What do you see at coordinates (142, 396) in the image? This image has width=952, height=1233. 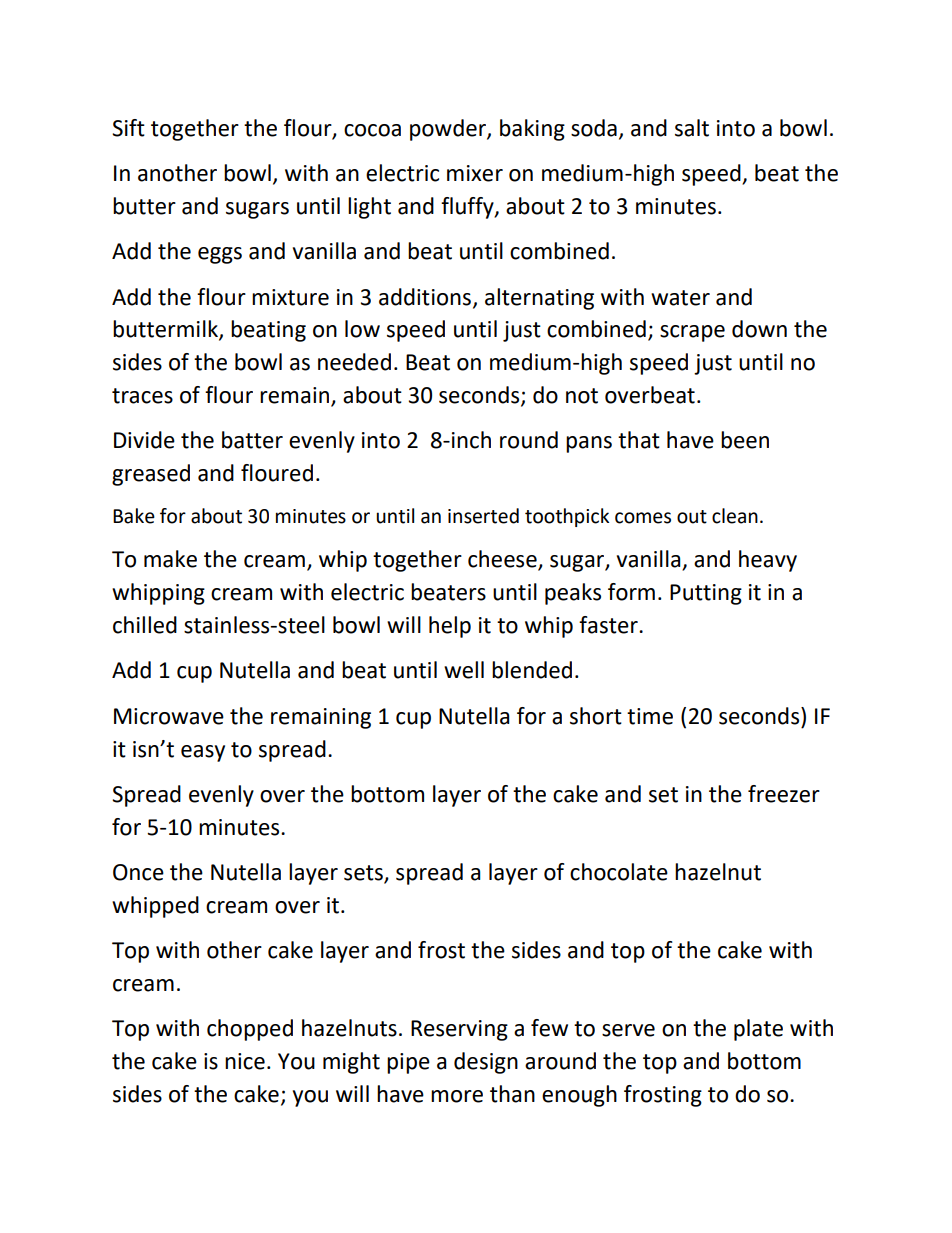 I see `traces` at bounding box center [142, 396].
